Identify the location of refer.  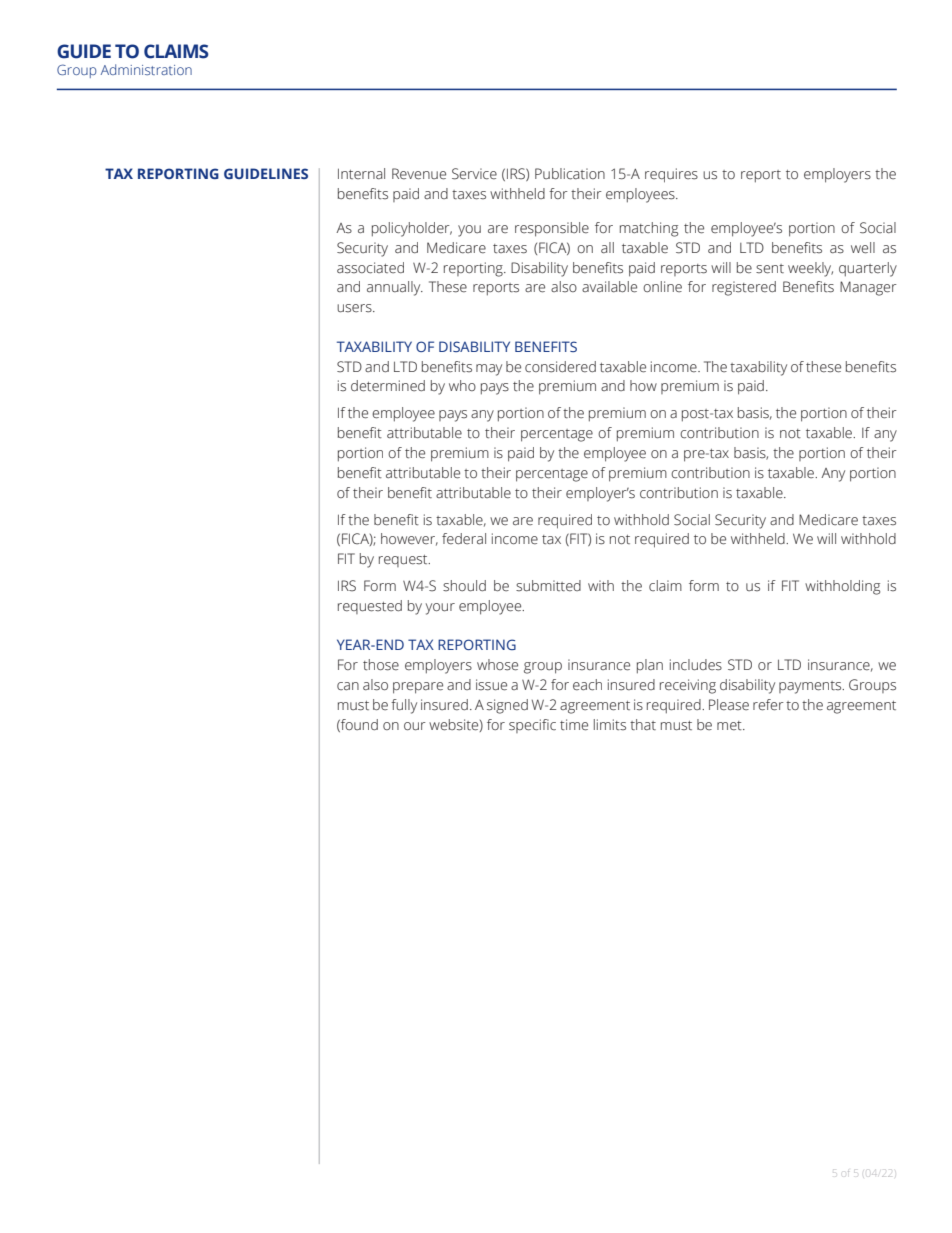
(768, 705).
